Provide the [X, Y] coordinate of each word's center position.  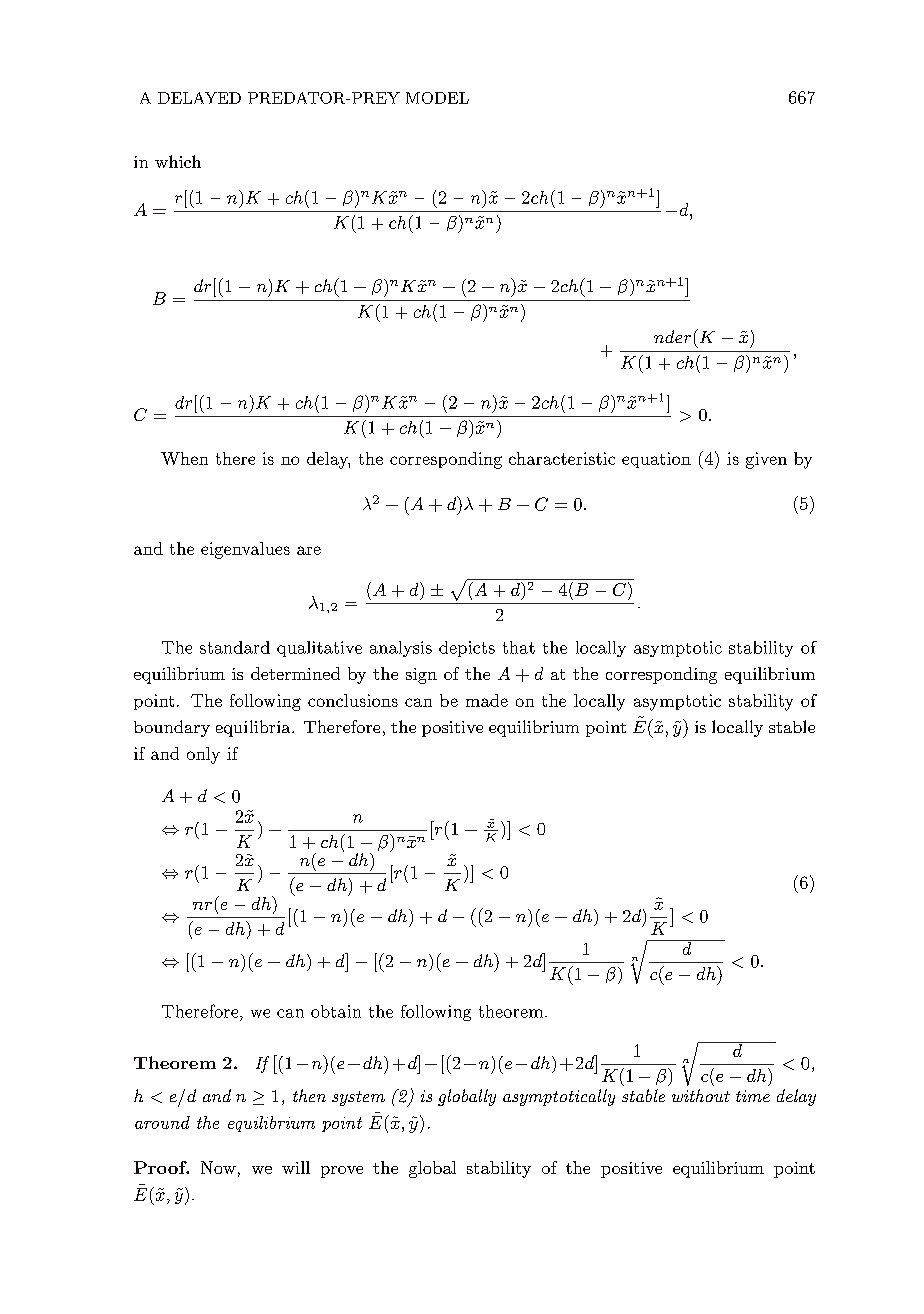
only [203, 755]
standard [235, 647]
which [178, 161]
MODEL [437, 98]
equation [656, 460]
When [184, 458]
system [358, 1098]
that [519, 647]
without [701, 1095]
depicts [467, 649]
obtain [336, 1011]
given [766, 460]
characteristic [562, 458]
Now [218, 1167]
